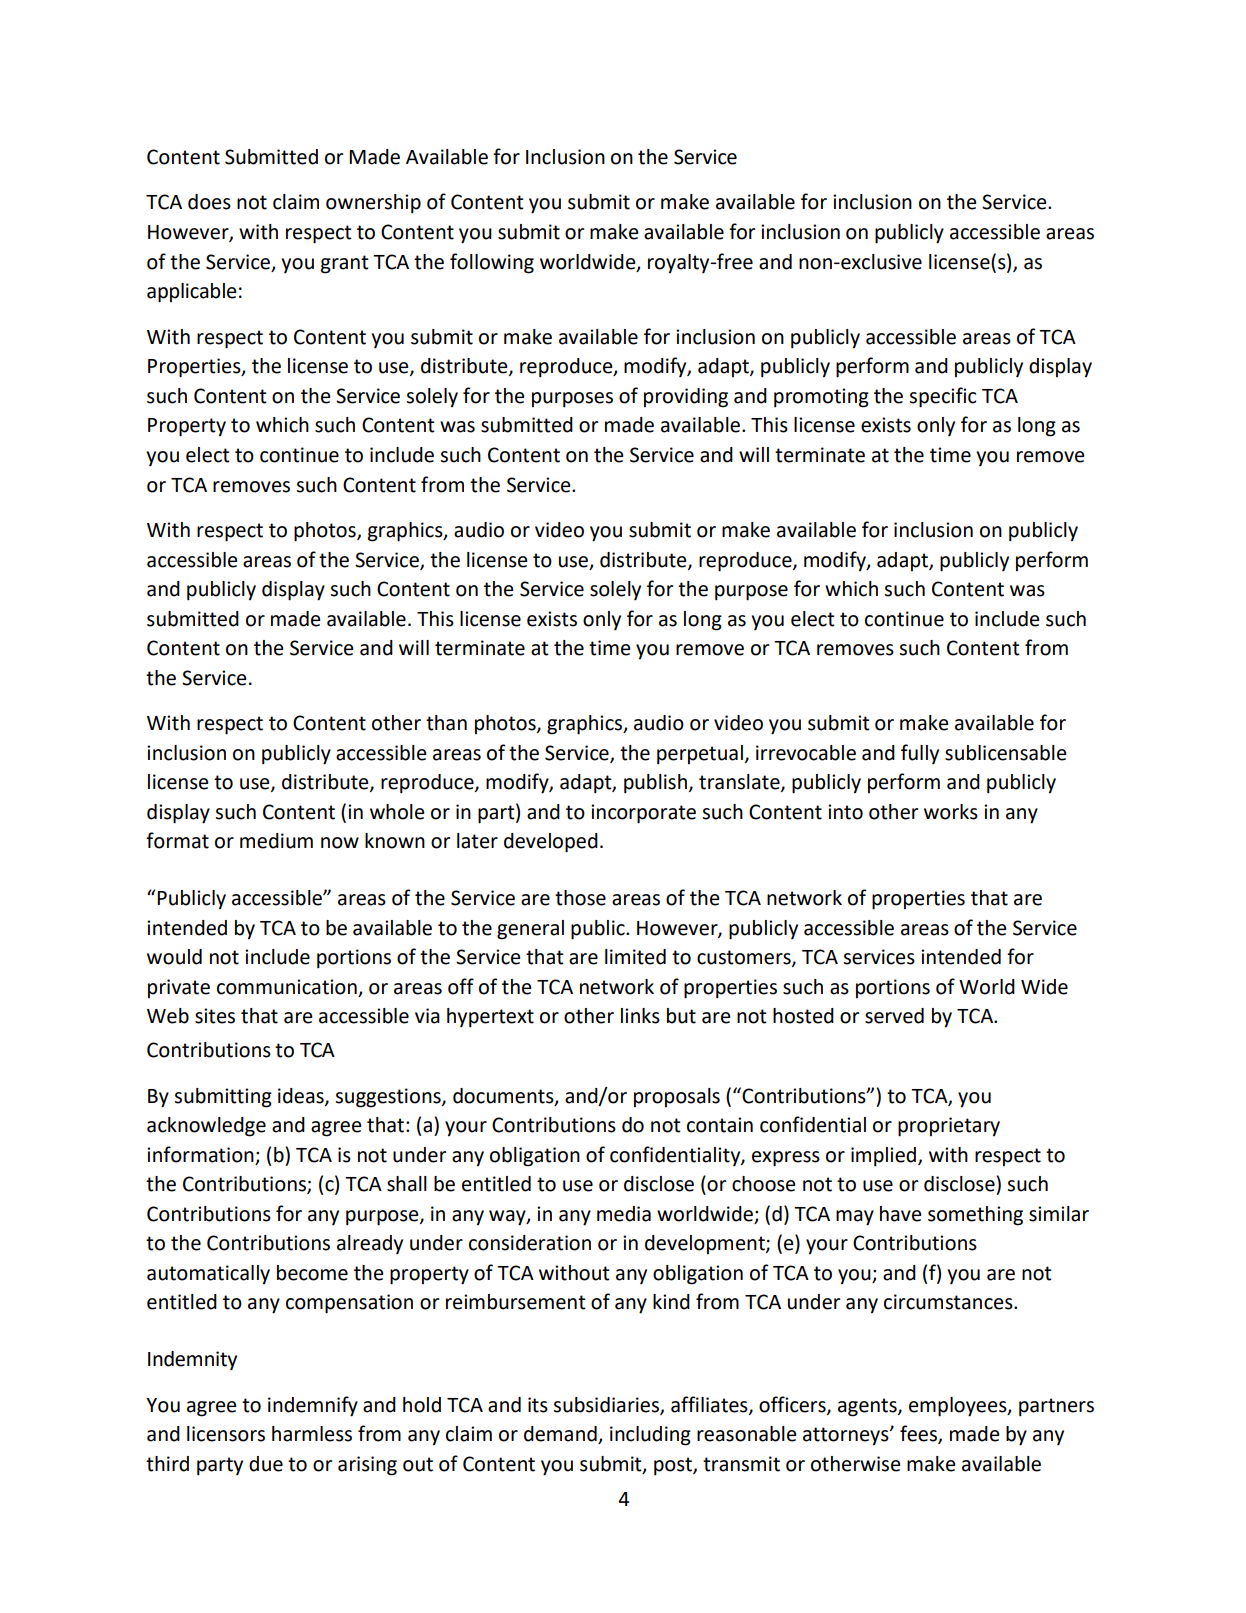 The height and width of the image is (1613, 1246). Describe the element at coordinates (312, 1434) in the image. I see `harmless` at that location.
